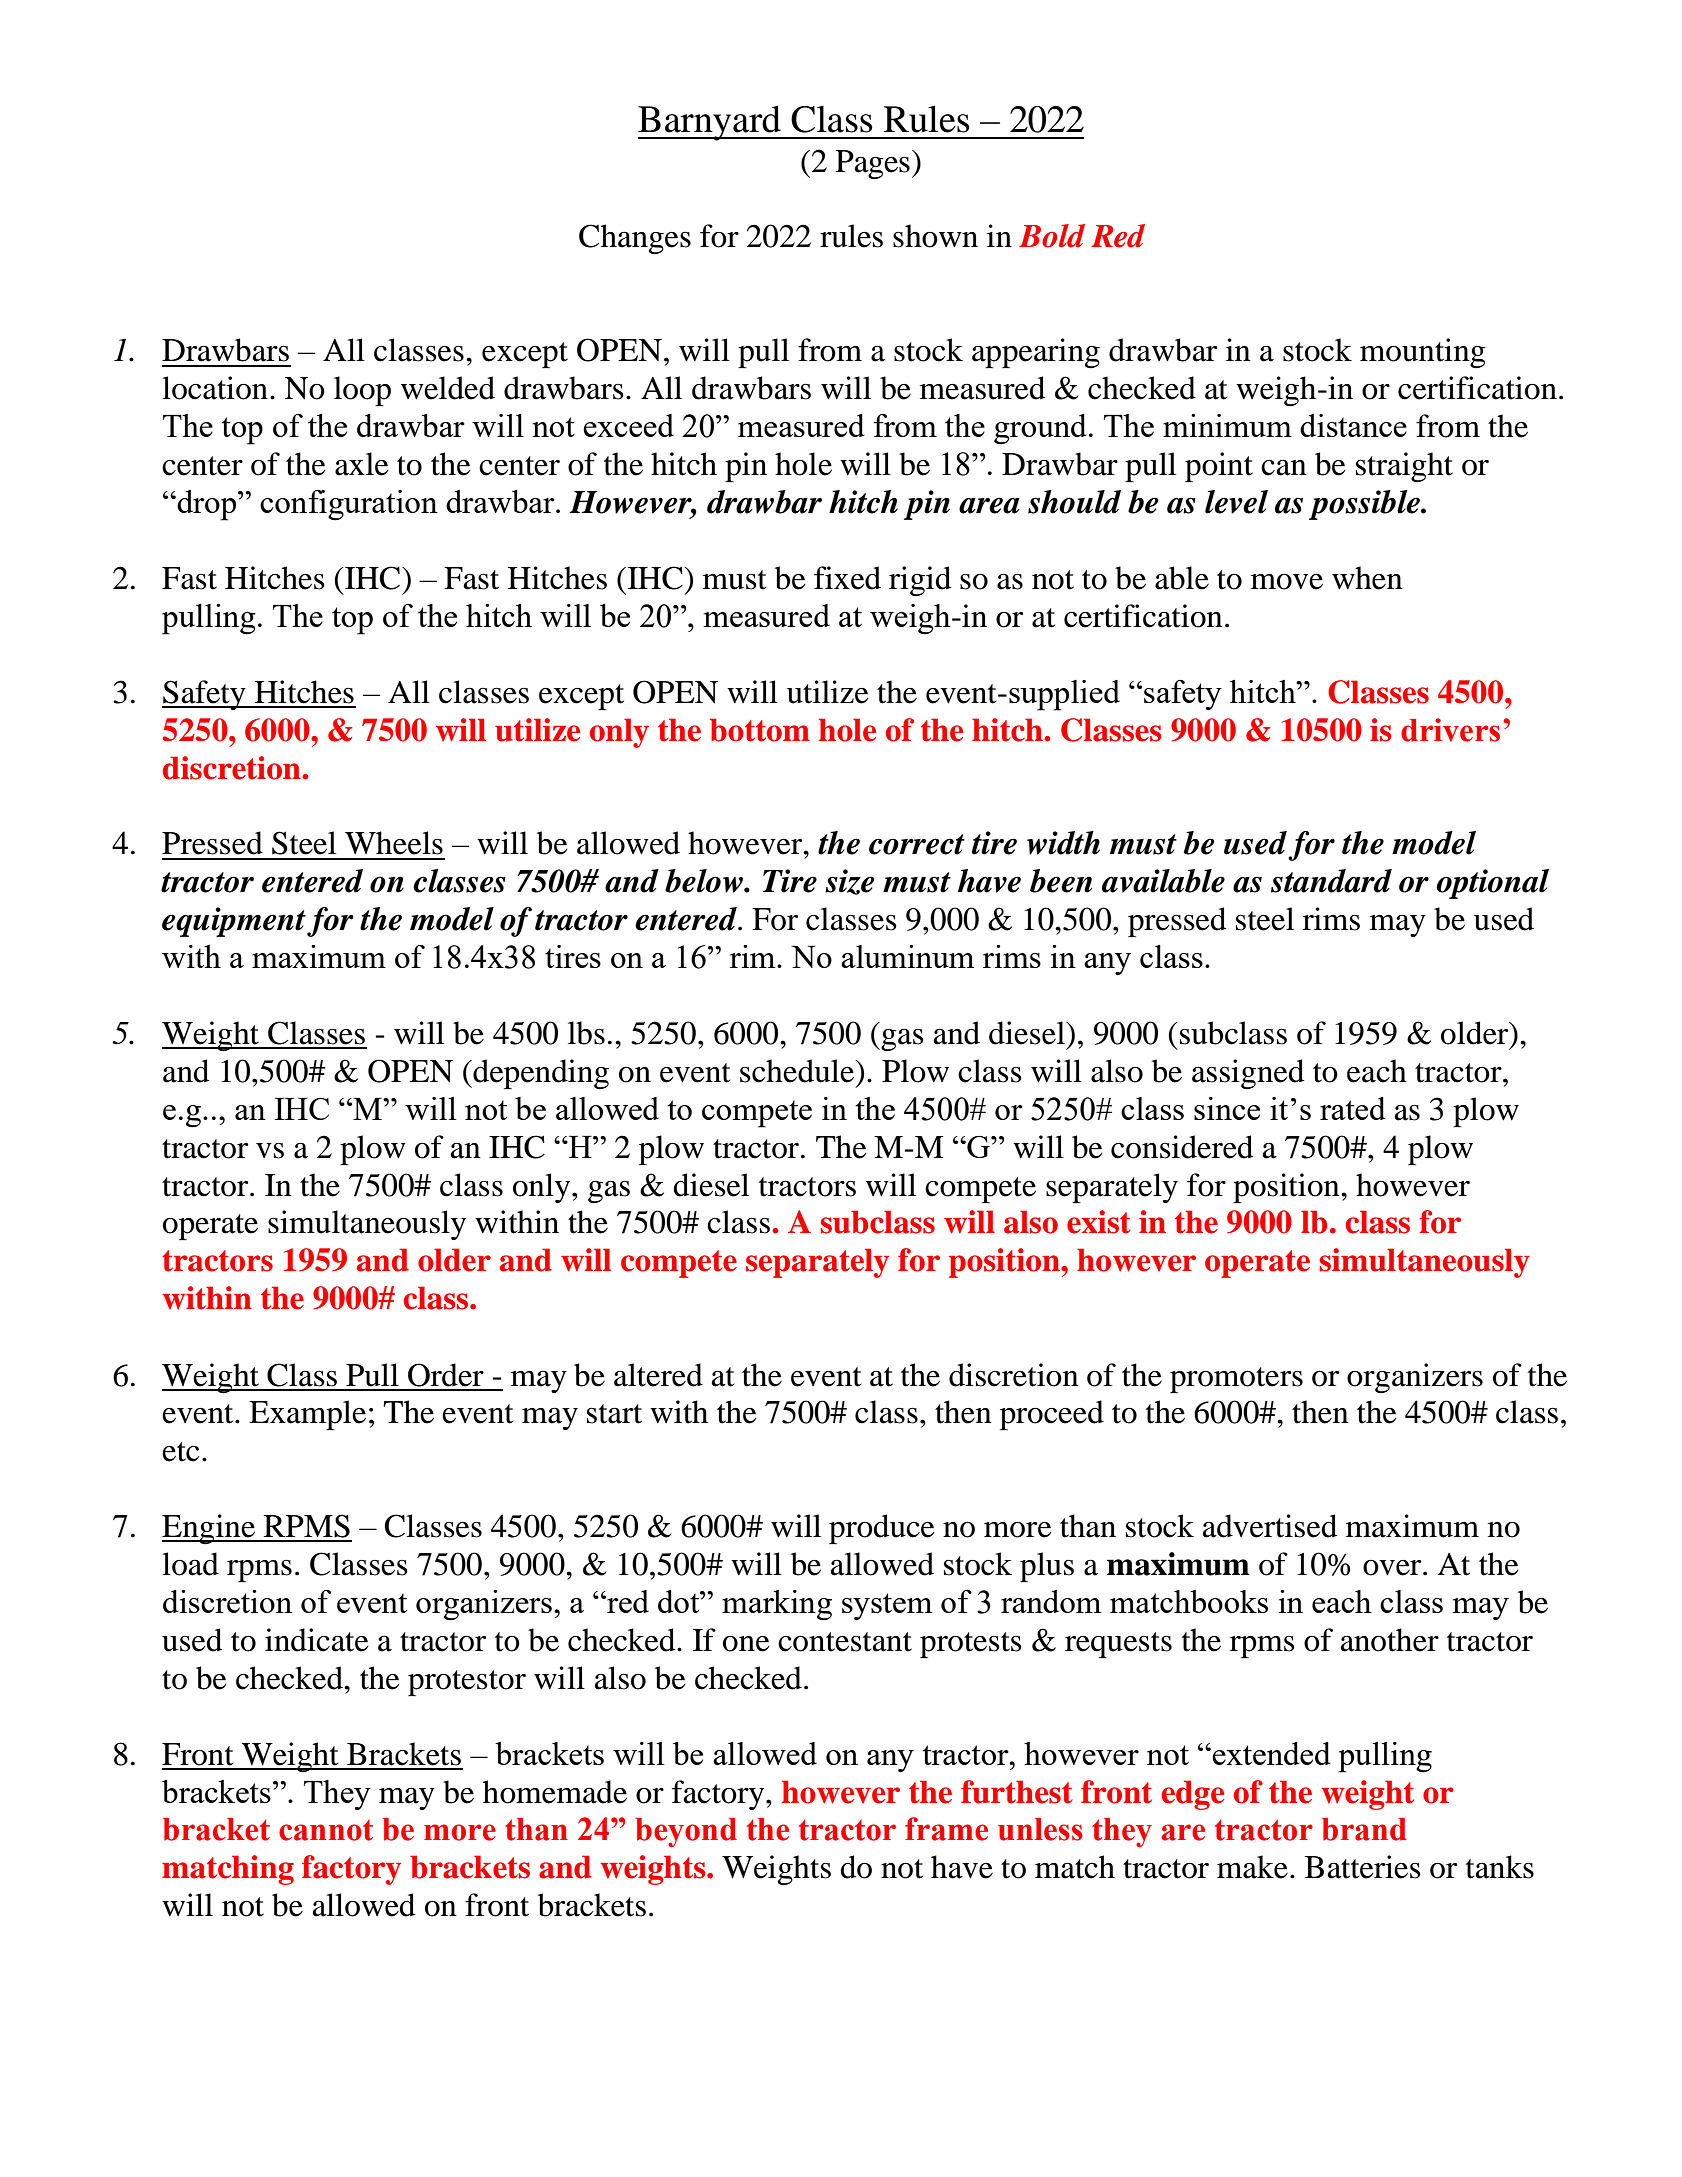 This document has width=1682, height=2177. What do you see at coordinates (1364, 1829) in the document?
I see `brand` at bounding box center [1364, 1829].
